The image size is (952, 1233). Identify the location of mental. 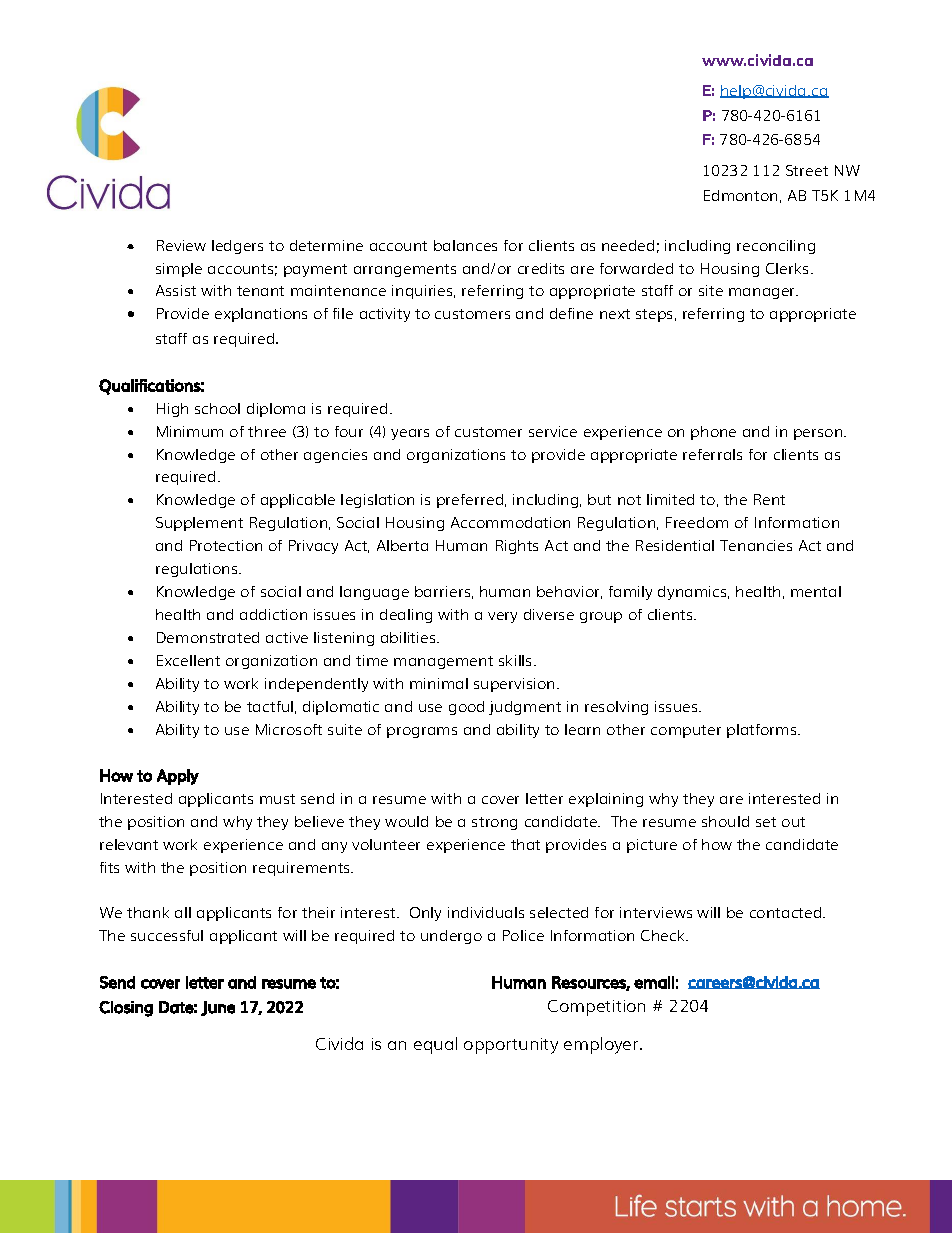
(816, 591).
